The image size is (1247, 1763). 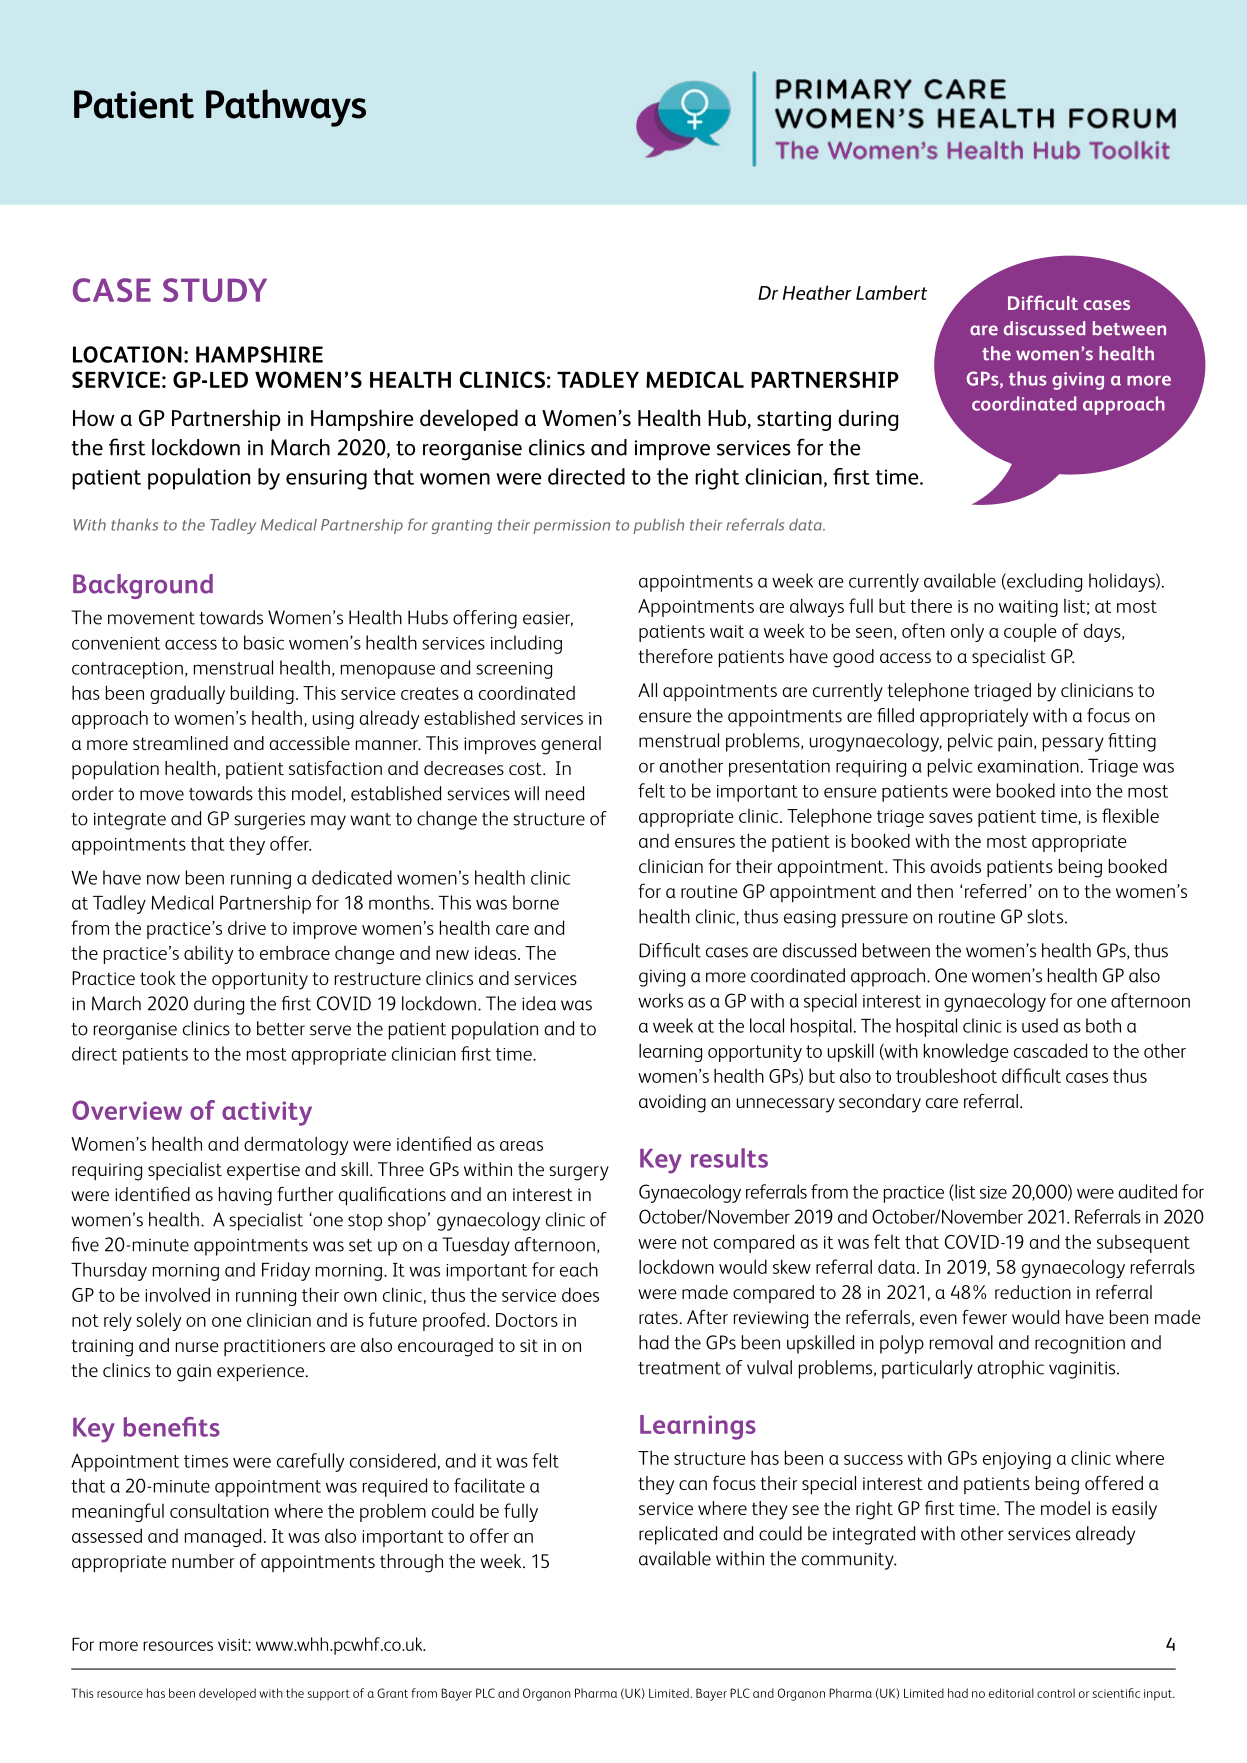 What do you see at coordinates (1030, 632) in the screenshot?
I see `couple` at bounding box center [1030, 632].
